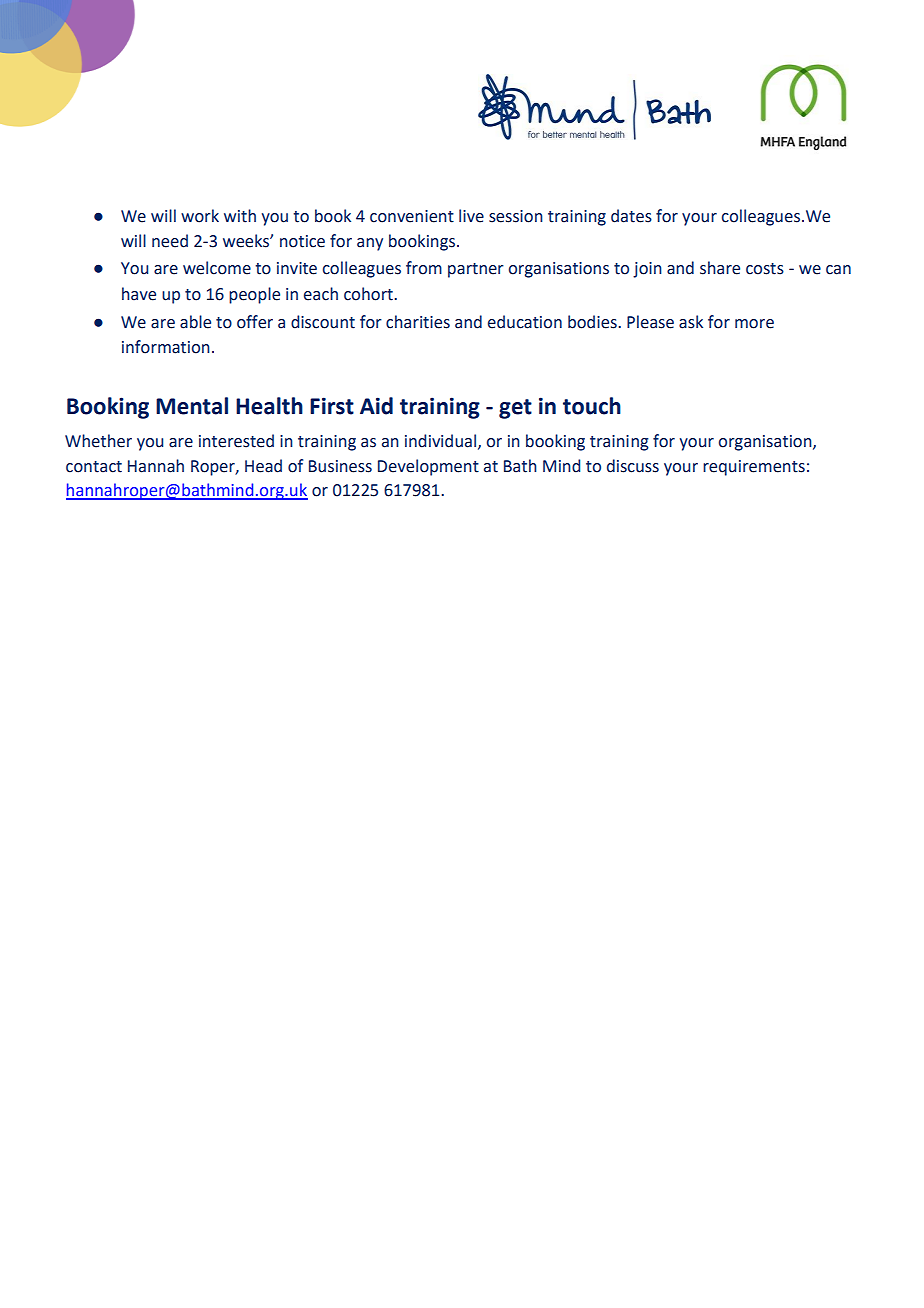 This document has width=924, height=1308. Describe the element at coordinates (592, 406) in the document. I see `touch` at that location.
